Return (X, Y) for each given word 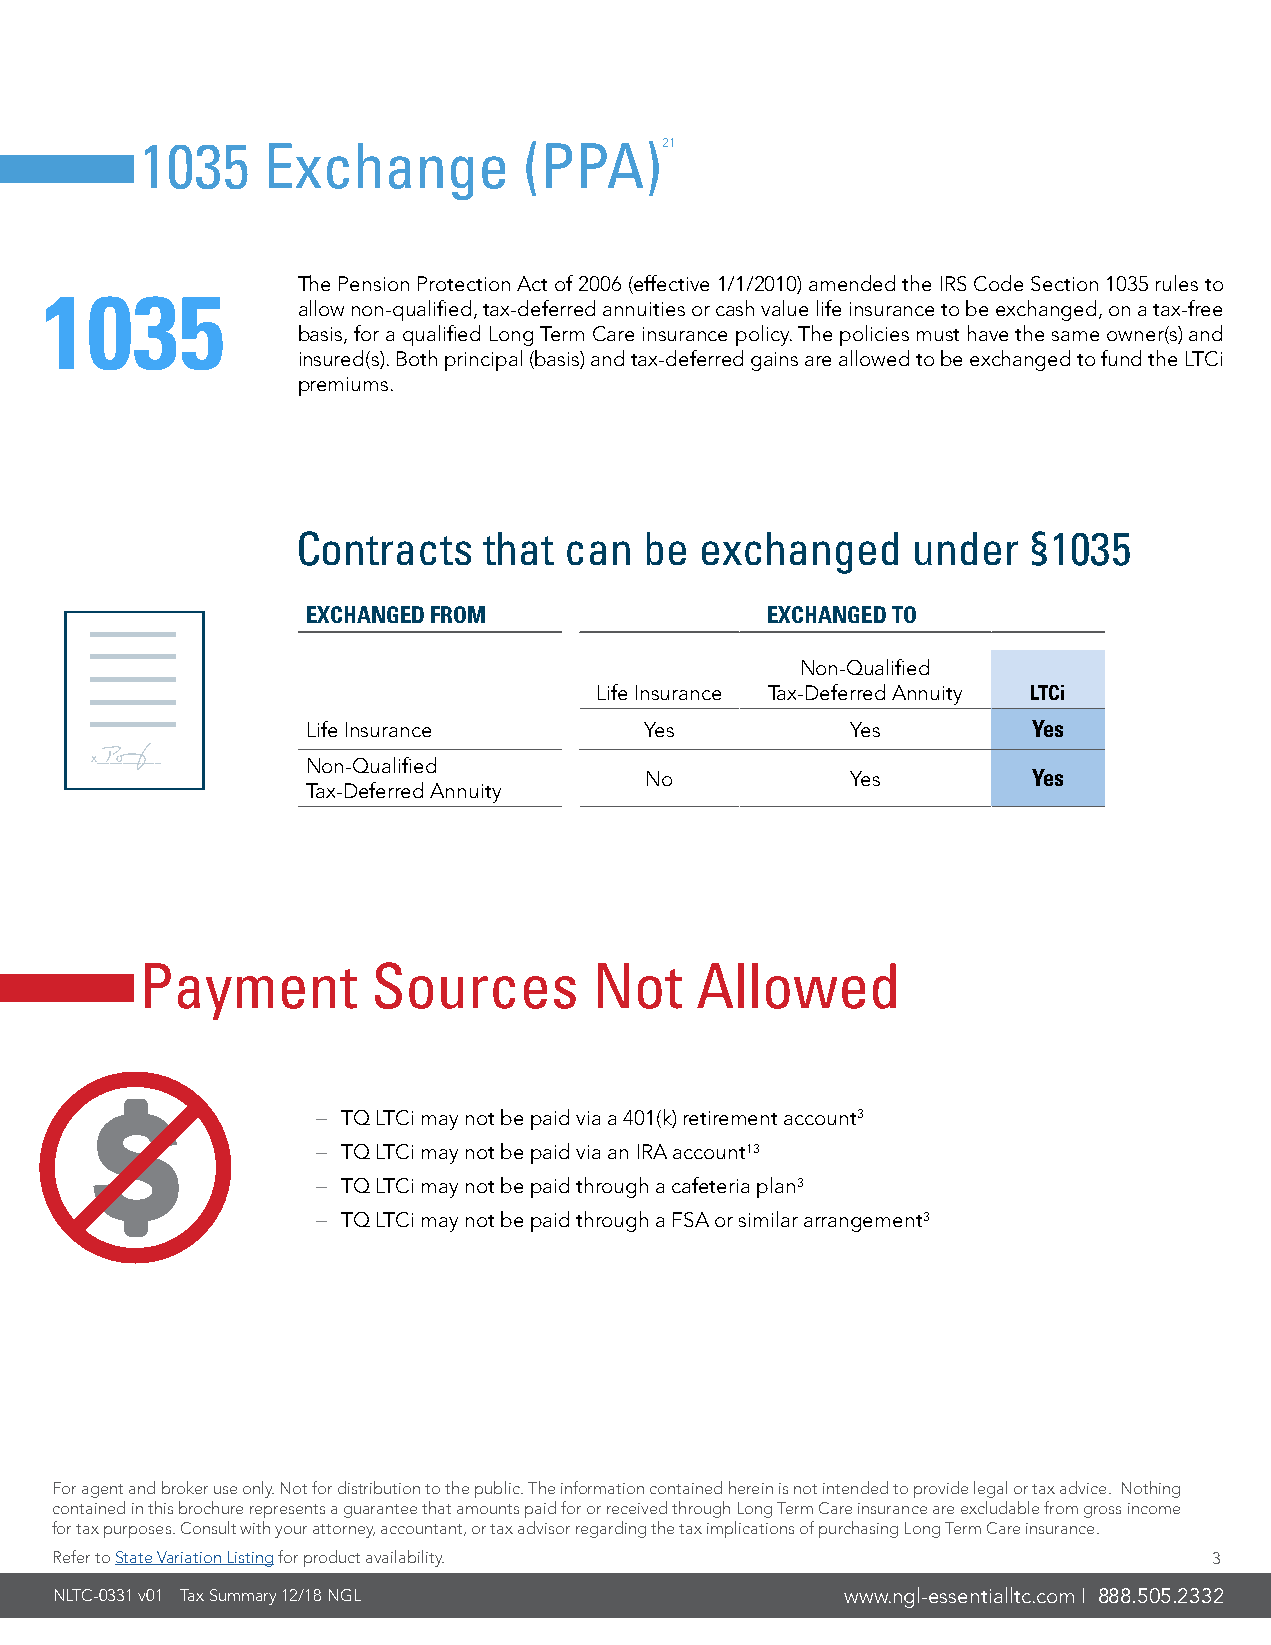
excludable (1000, 1507)
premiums (343, 386)
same (1075, 336)
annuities (644, 309)
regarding (611, 1529)
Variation (189, 1558)
